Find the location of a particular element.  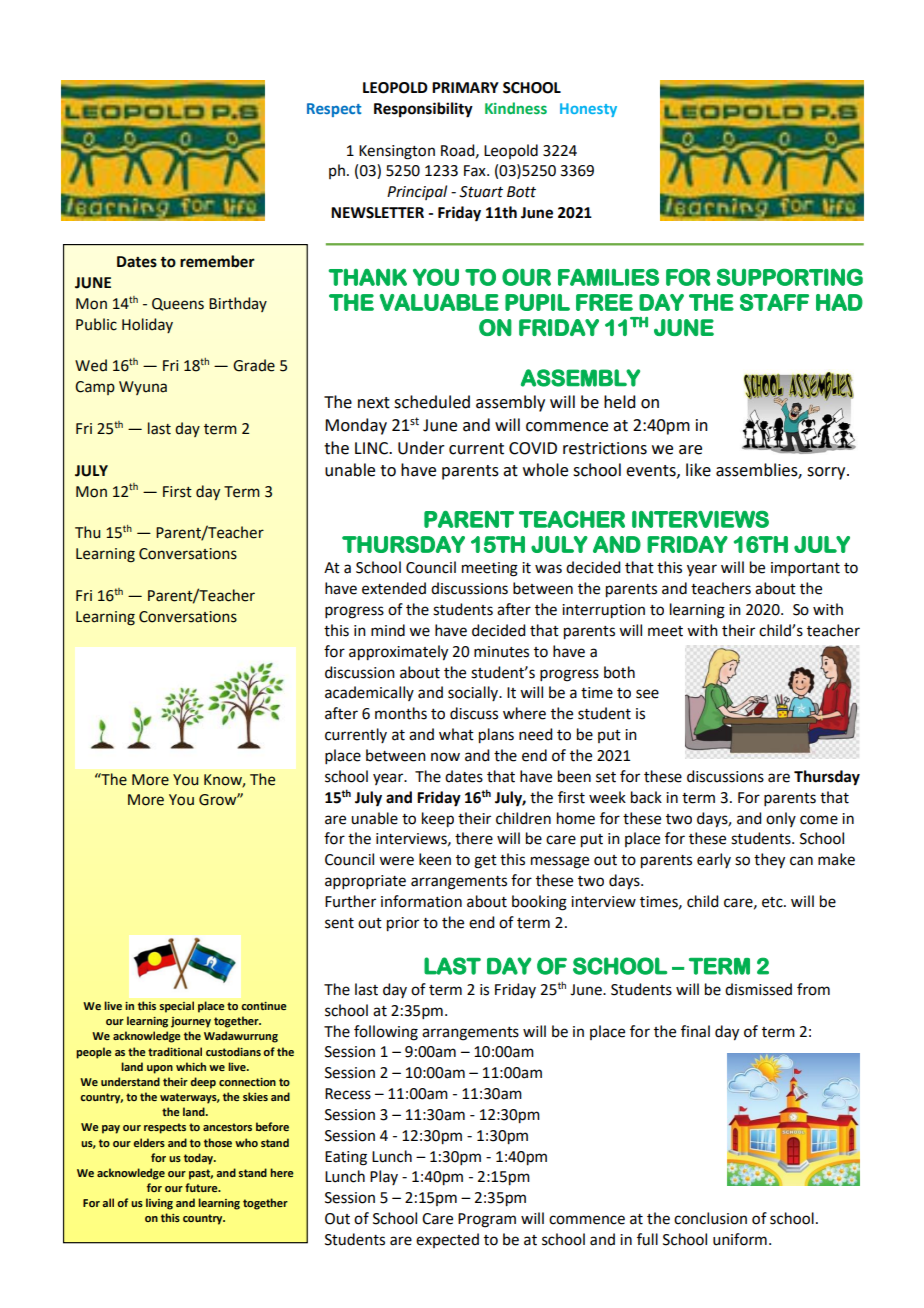

Camp is located at coordinates (95, 388).
